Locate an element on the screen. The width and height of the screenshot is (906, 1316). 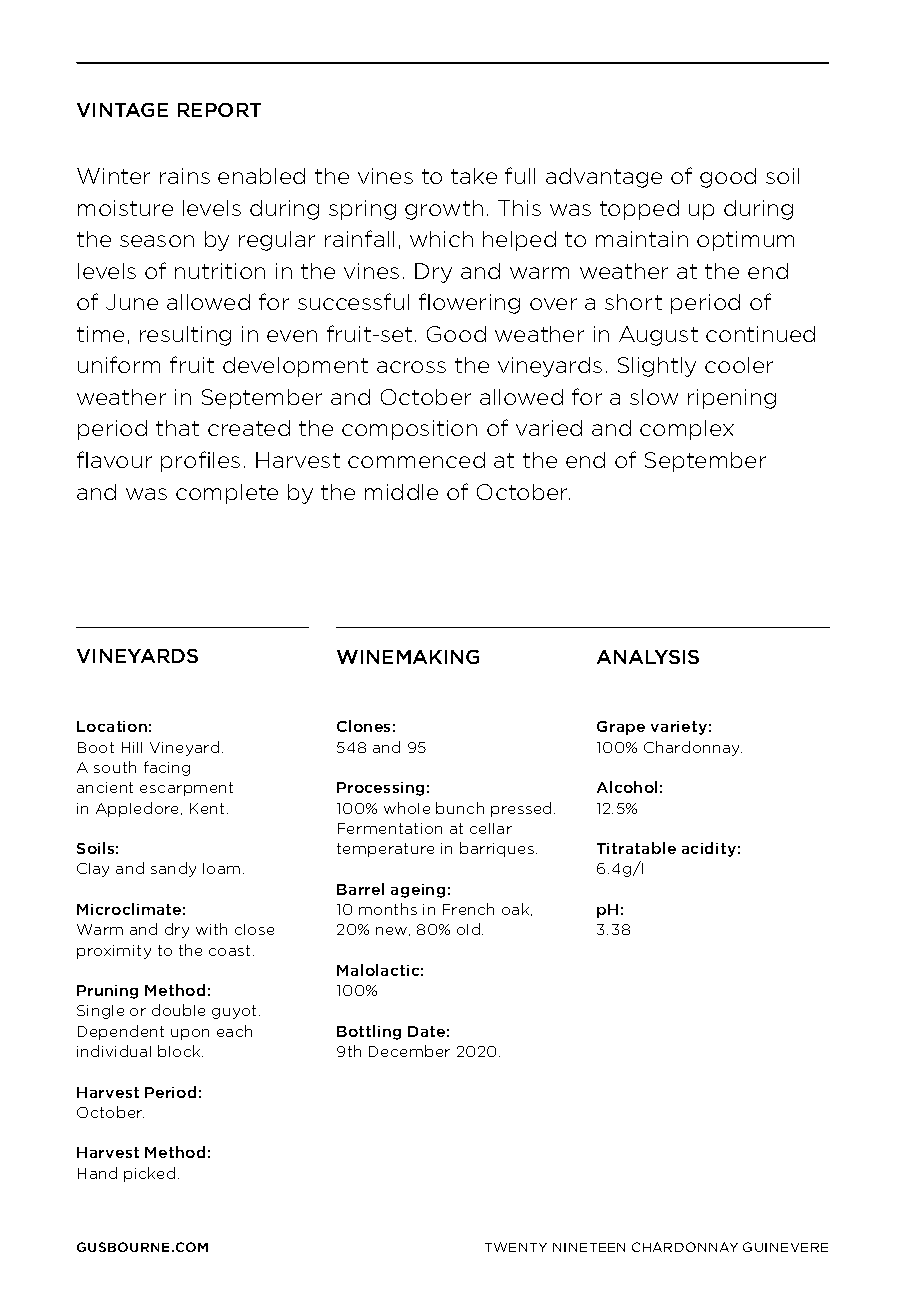
complete is located at coordinates (227, 494).
